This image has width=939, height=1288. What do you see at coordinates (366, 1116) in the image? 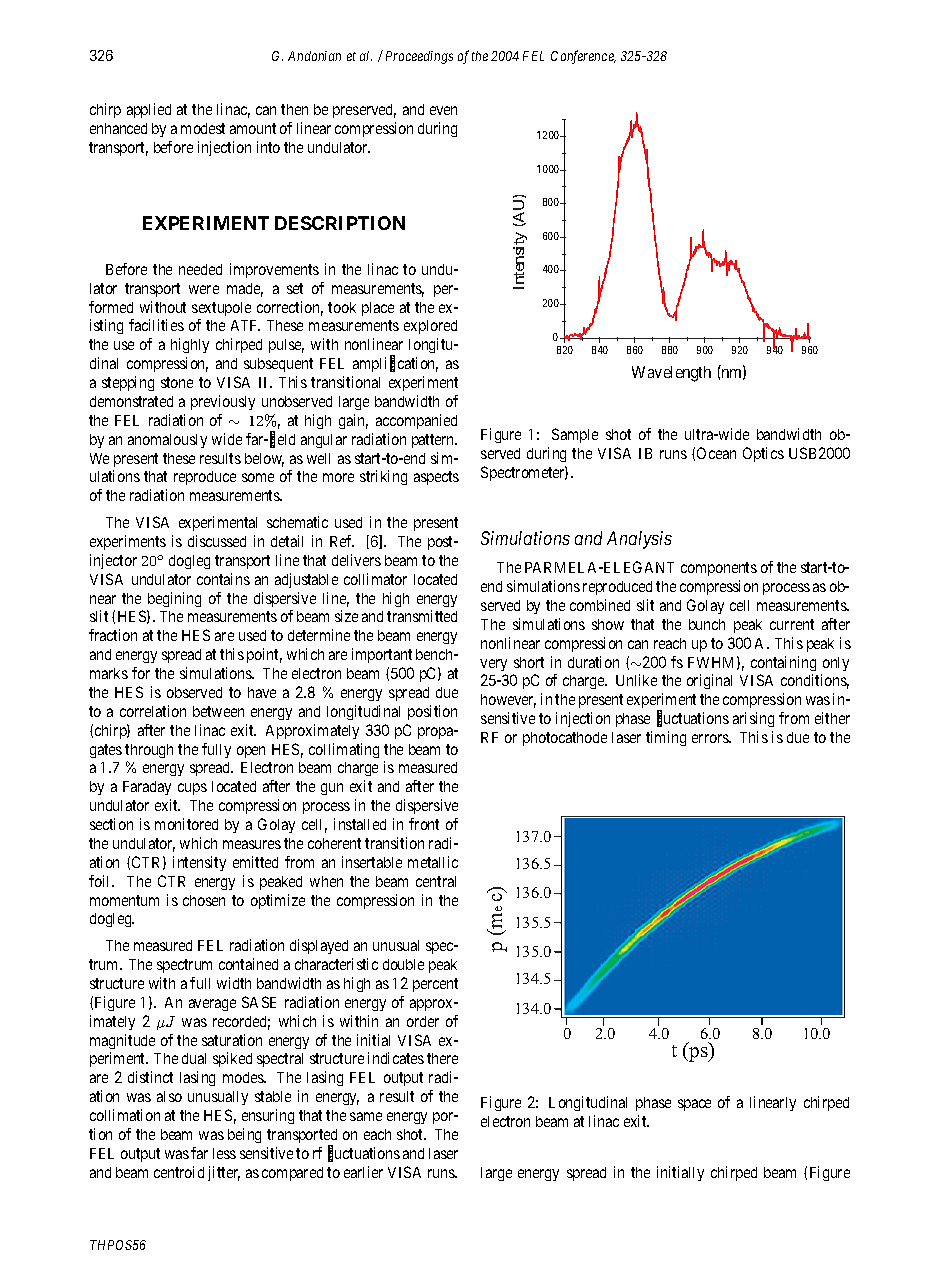
I see `same` at bounding box center [366, 1116].
